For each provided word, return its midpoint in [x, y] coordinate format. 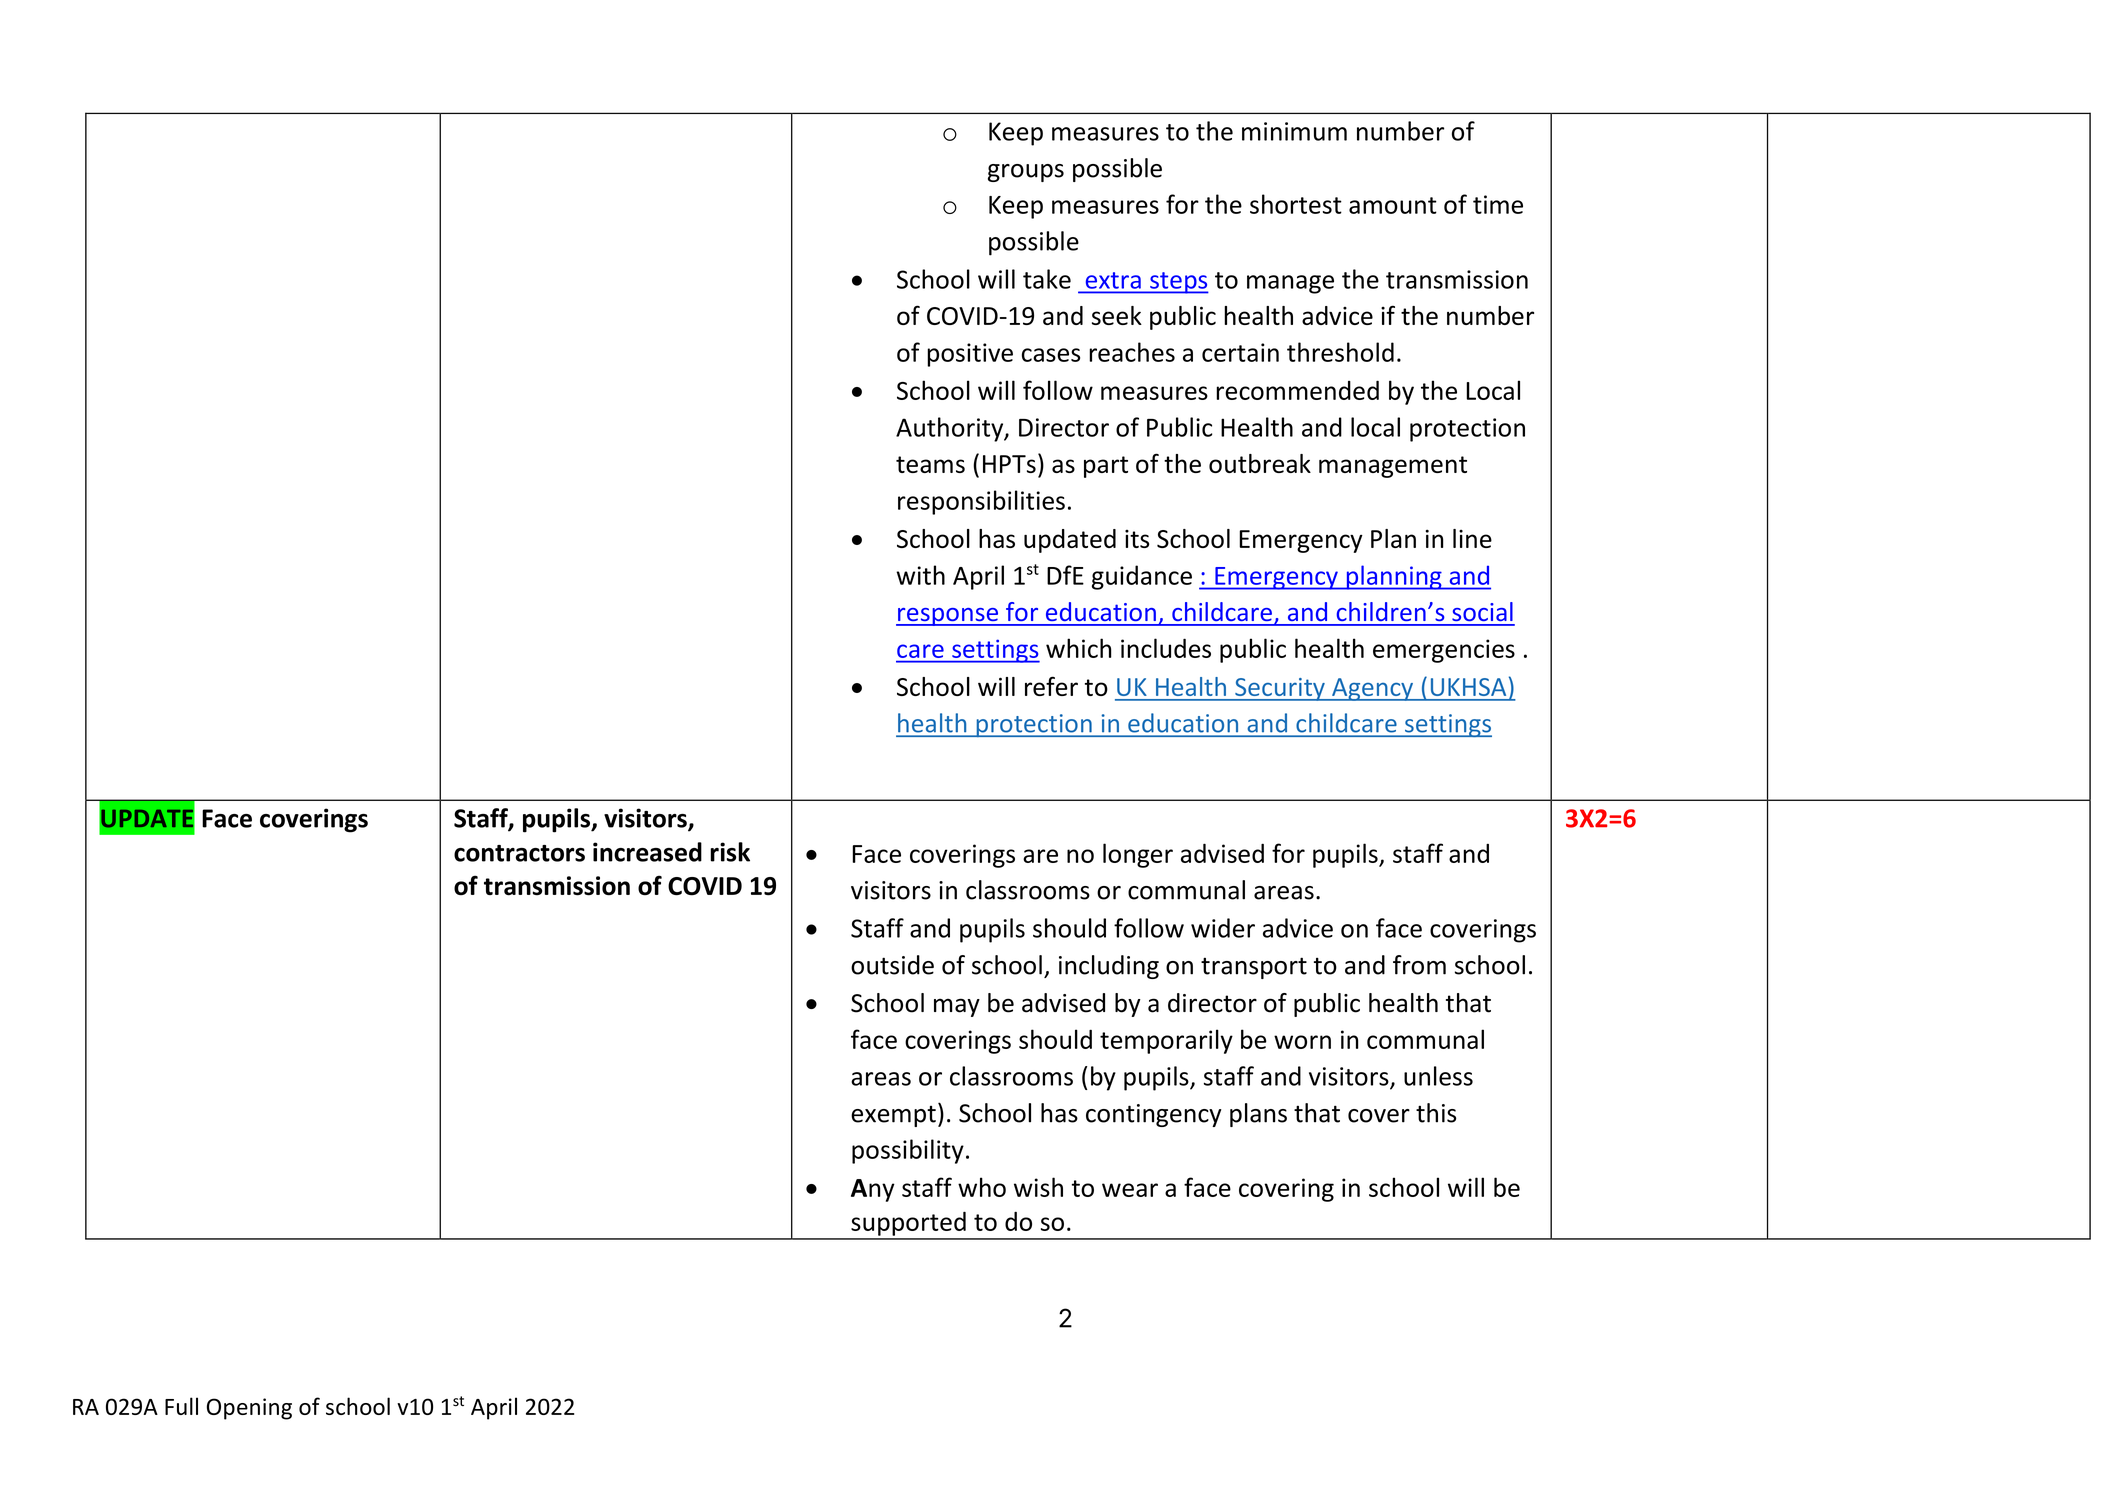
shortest [1296, 204]
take [1047, 279]
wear [1130, 1190]
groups [1026, 173]
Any [873, 1190]
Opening [249, 1409]
